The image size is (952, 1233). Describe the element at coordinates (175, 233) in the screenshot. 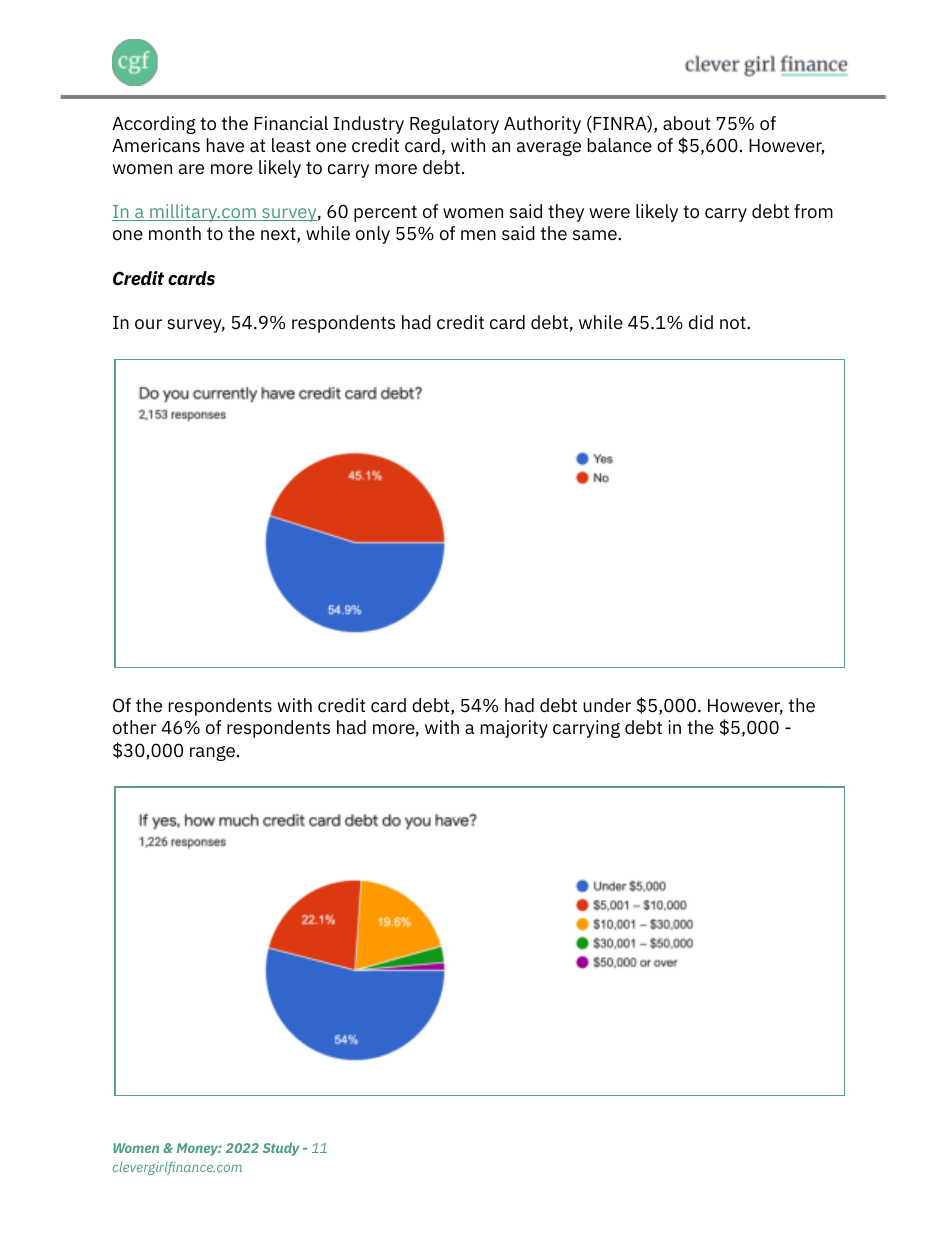

I see `month` at that location.
